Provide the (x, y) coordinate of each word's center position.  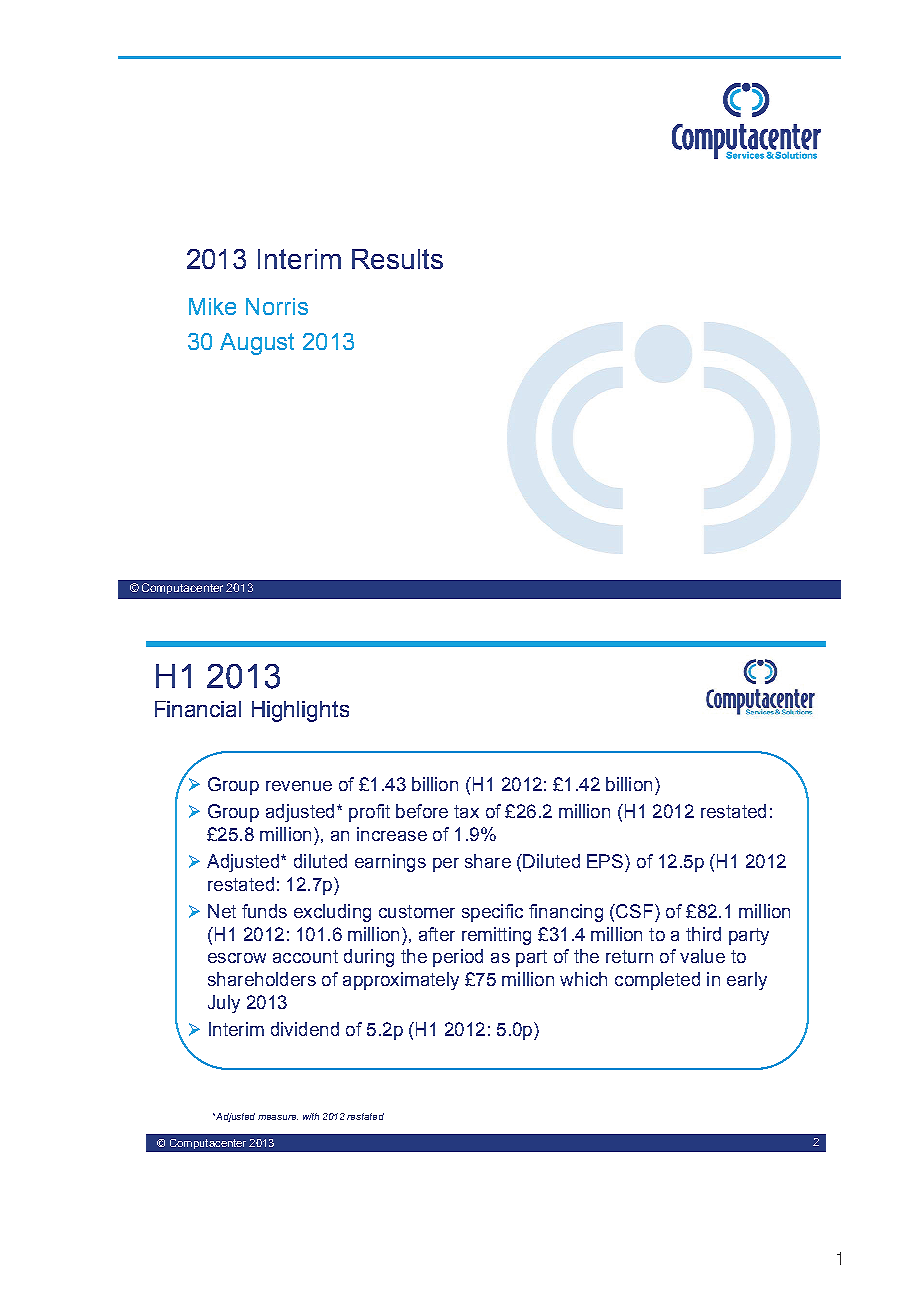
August (257, 344)
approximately (401, 981)
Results (397, 259)
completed (657, 981)
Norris (277, 306)
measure (278, 1117)
